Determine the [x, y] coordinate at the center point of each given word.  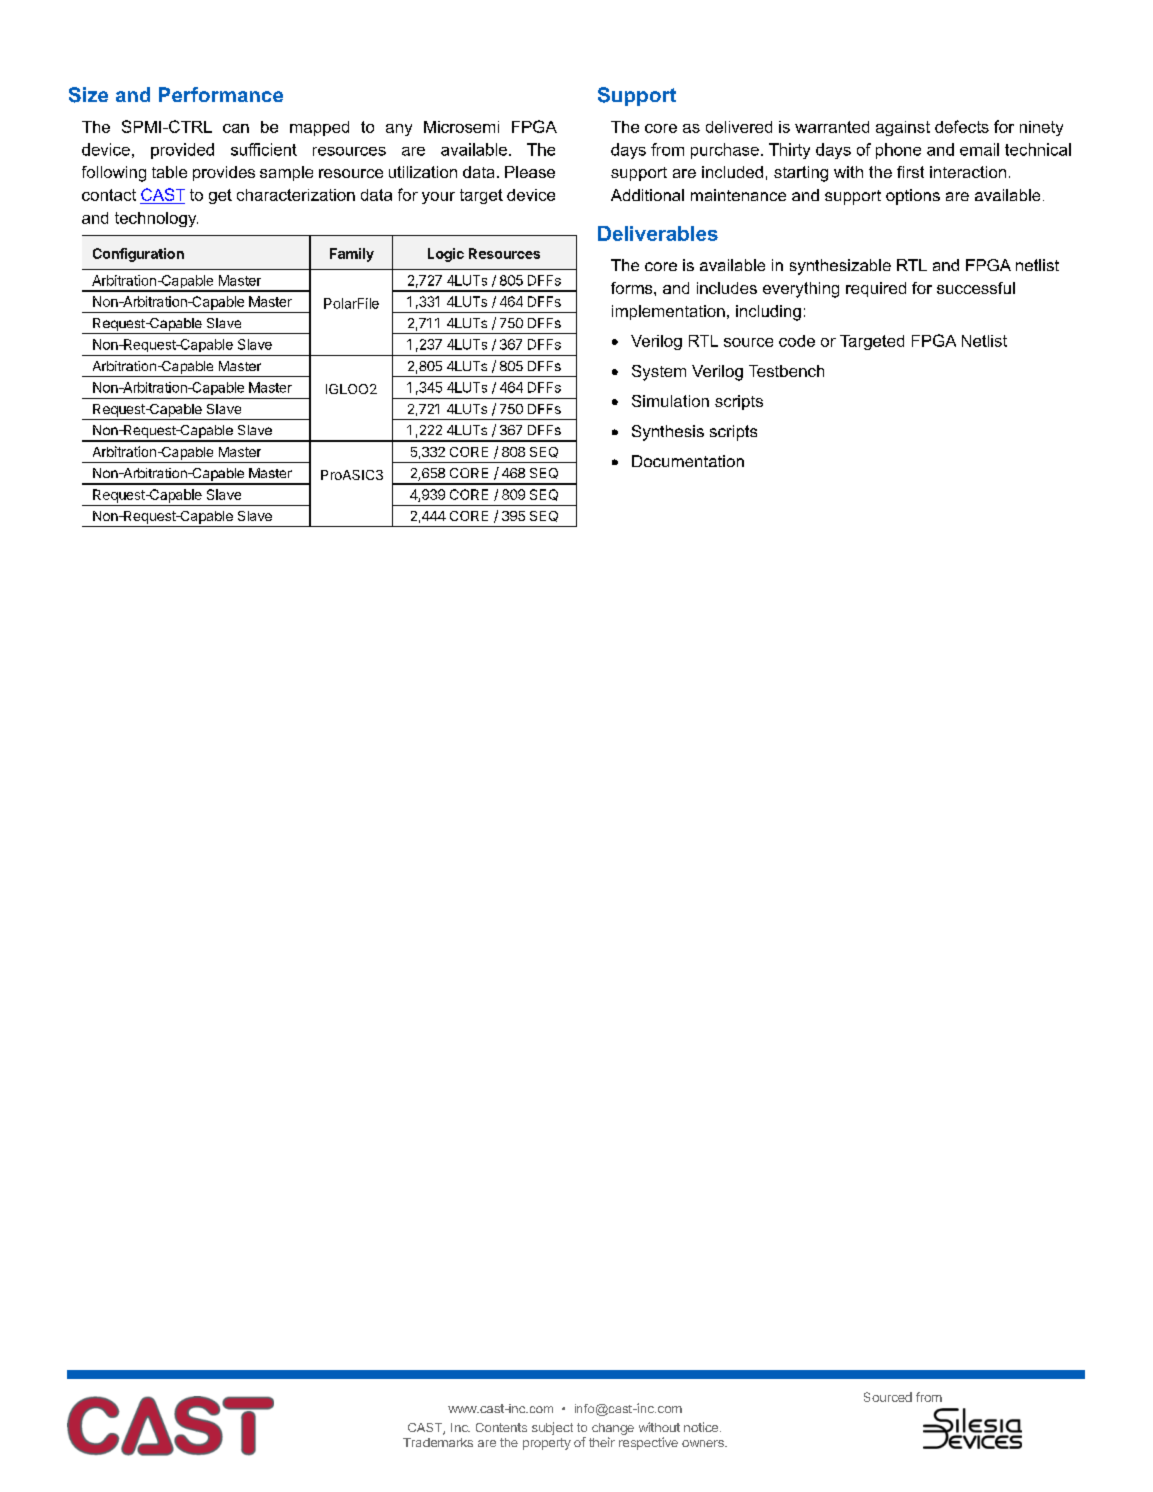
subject [552, 1428]
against [903, 128]
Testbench [786, 371]
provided [182, 151]
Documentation [688, 461]
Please [530, 172]
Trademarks [438, 1442]
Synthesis [668, 433]
